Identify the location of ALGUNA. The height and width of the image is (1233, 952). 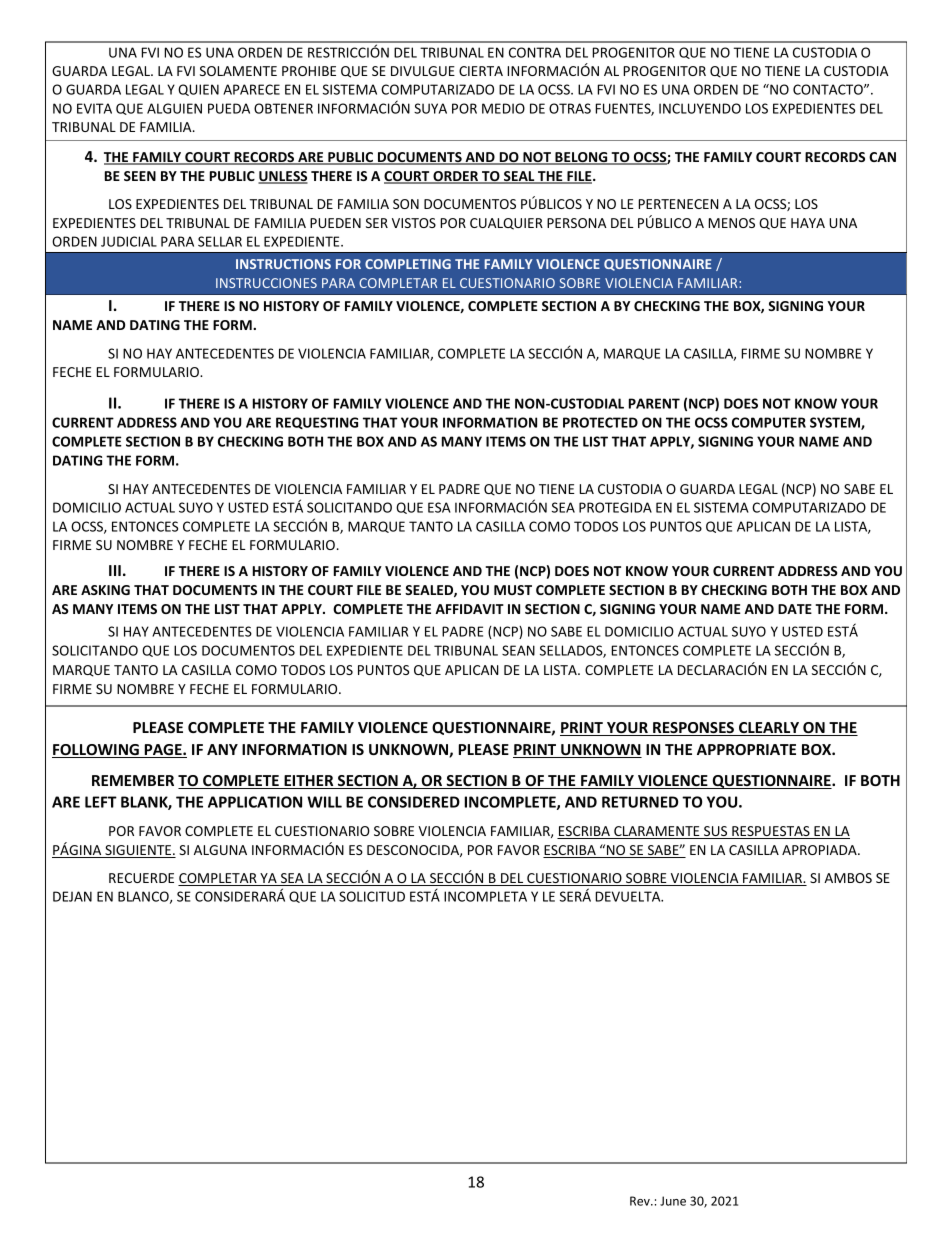
(220, 850).
